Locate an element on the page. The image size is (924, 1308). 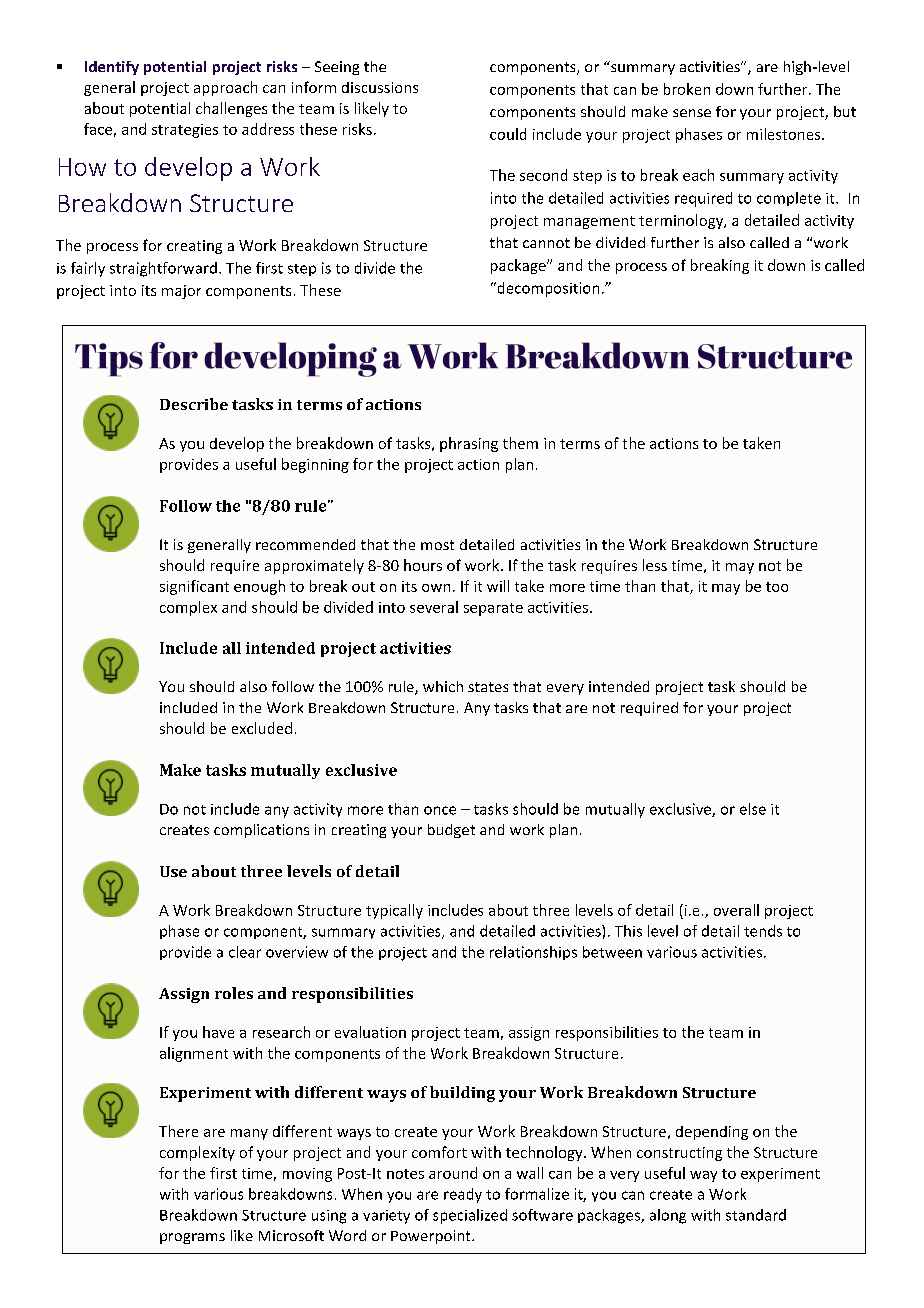
complete is located at coordinates (789, 199).
